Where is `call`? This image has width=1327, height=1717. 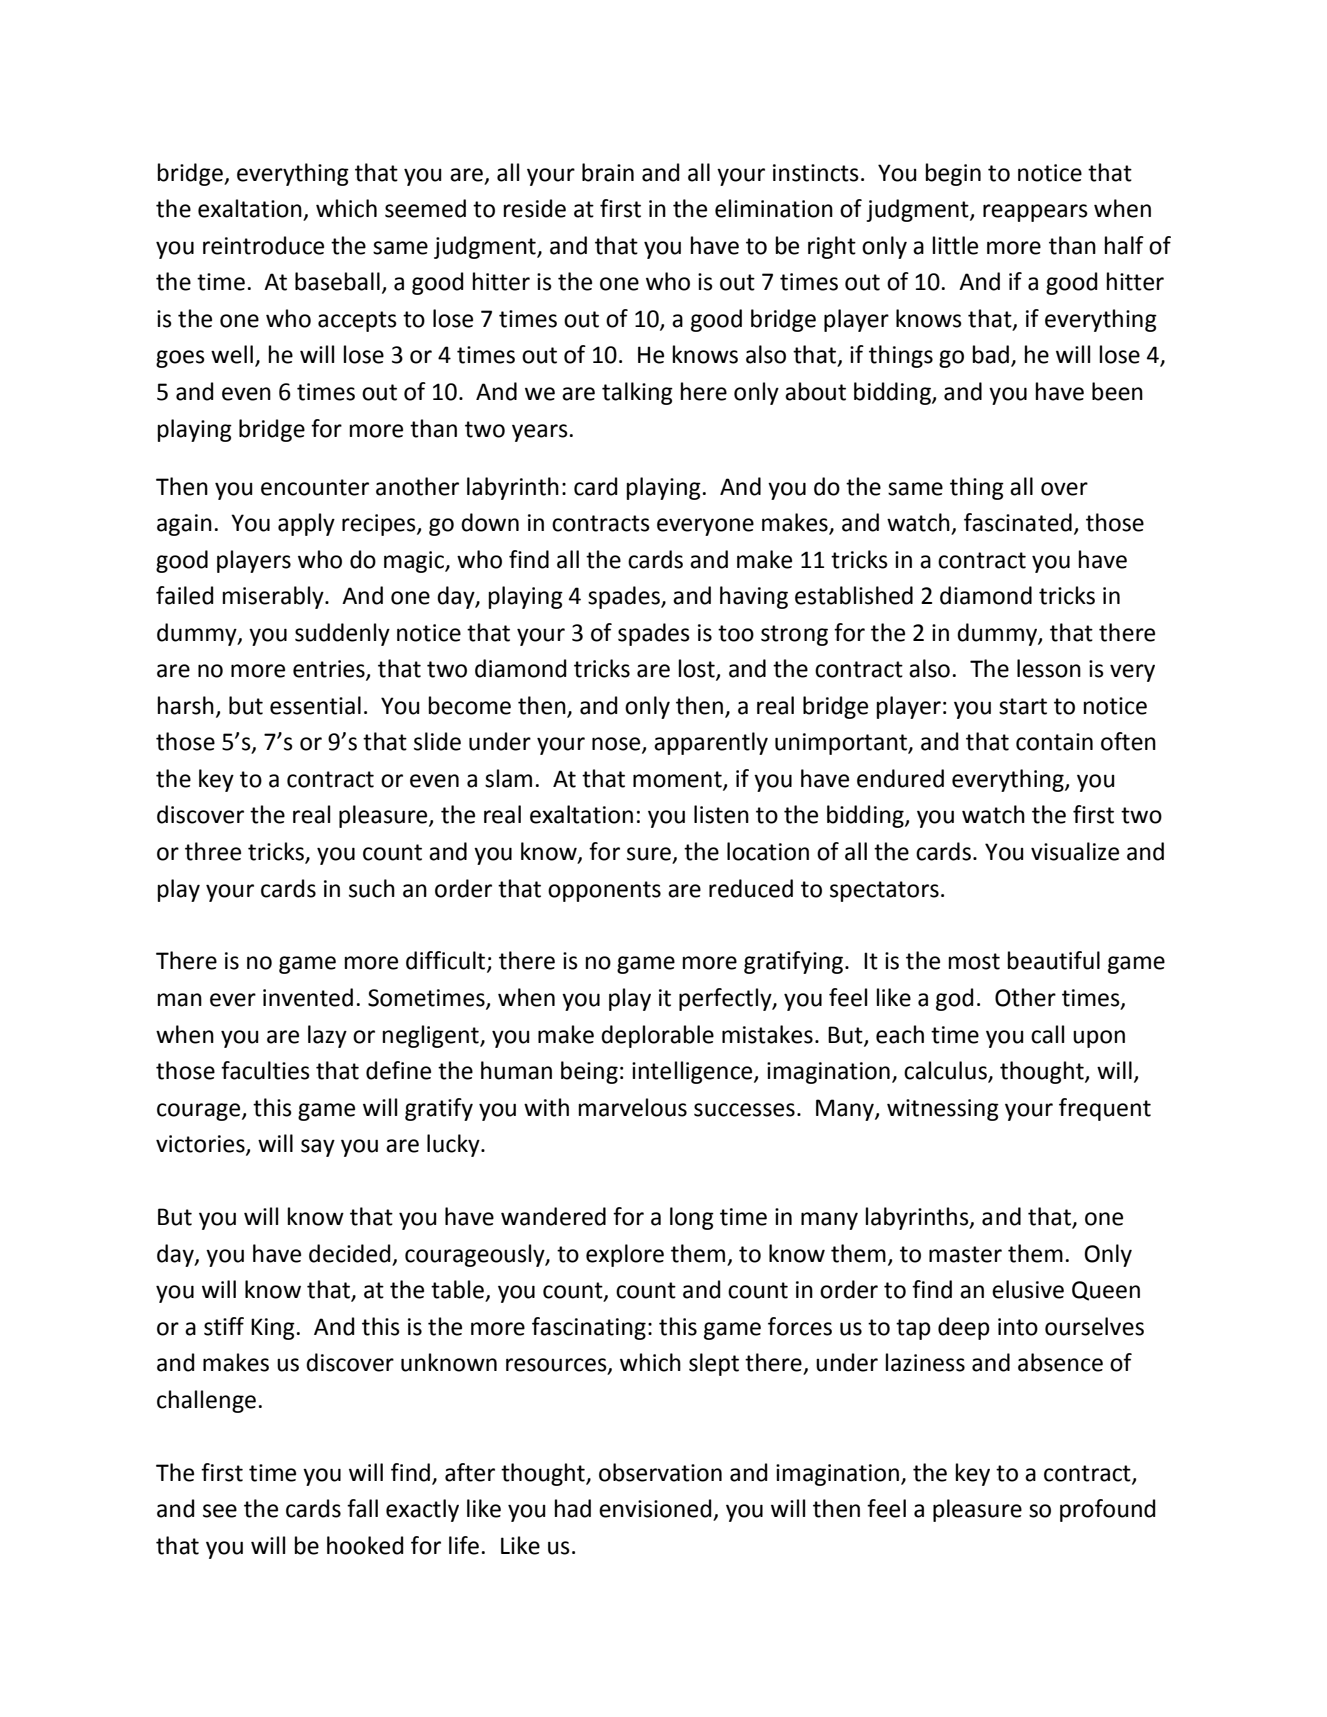
call is located at coordinates (1047, 1034).
